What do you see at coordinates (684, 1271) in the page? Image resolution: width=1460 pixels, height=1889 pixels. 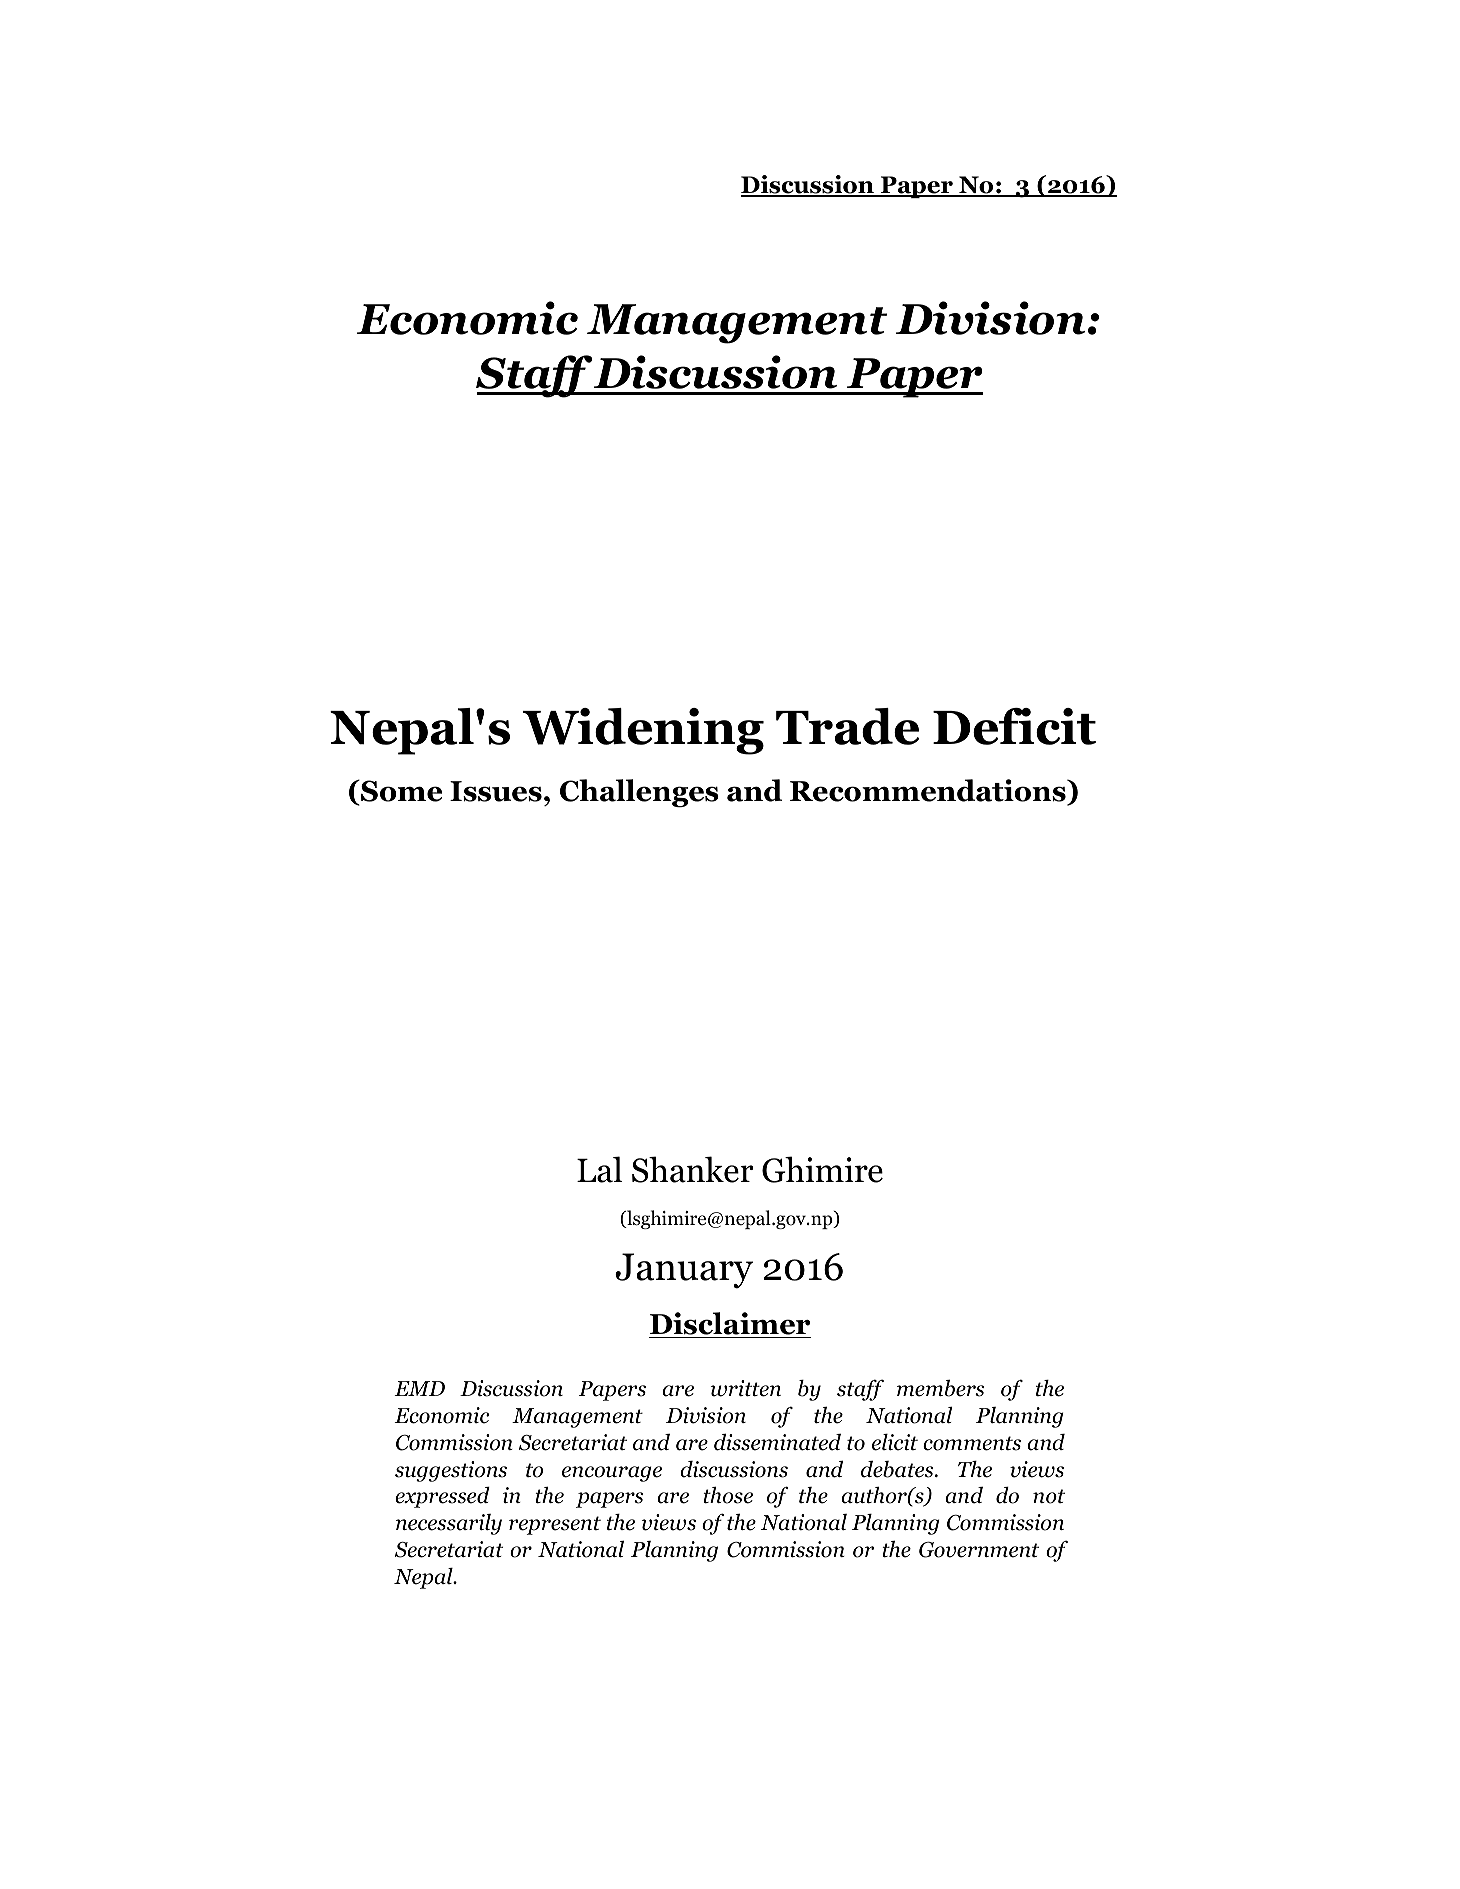 I see `January` at bounding box center [684, 1271].
